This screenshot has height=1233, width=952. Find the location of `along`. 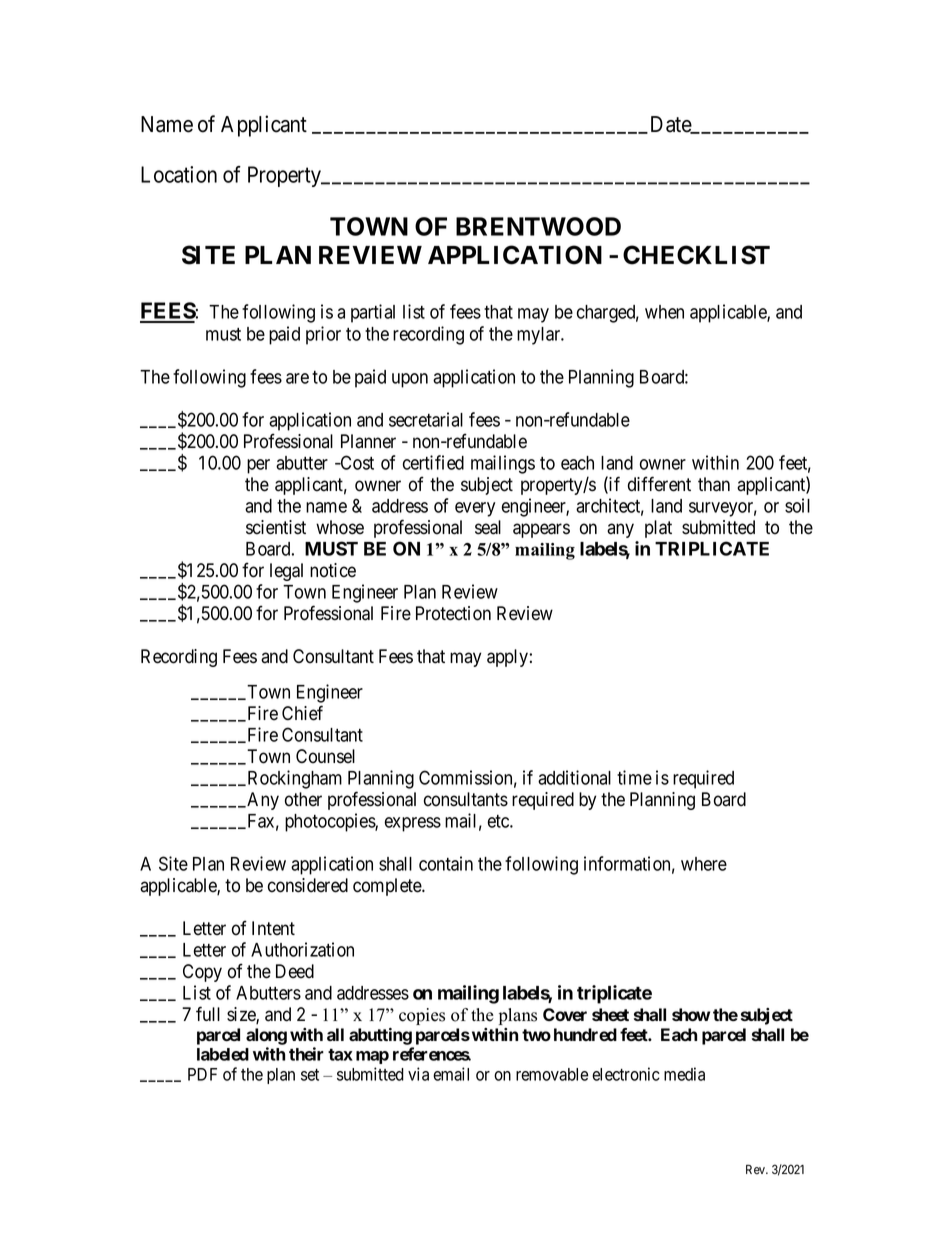

along is located at coordinates (266, 1036).
